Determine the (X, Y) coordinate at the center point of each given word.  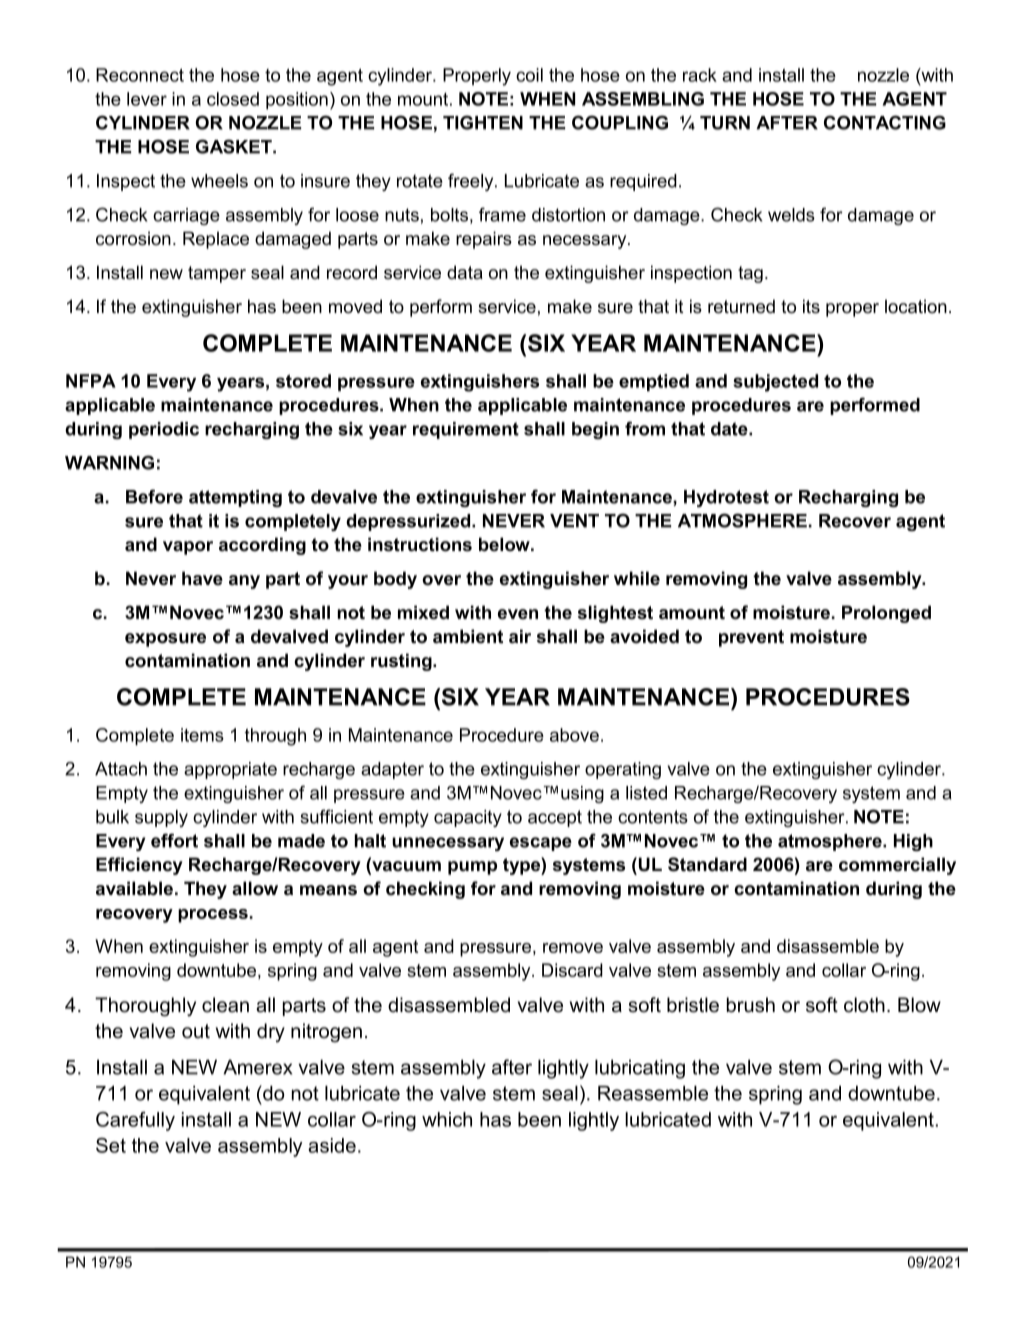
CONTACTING (885, 122)
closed (233, 99)
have (202, 578)
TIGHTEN (483, 122)
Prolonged (886, 614)
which (447, 1119)
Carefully (135, 1121)
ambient (468, 636)
